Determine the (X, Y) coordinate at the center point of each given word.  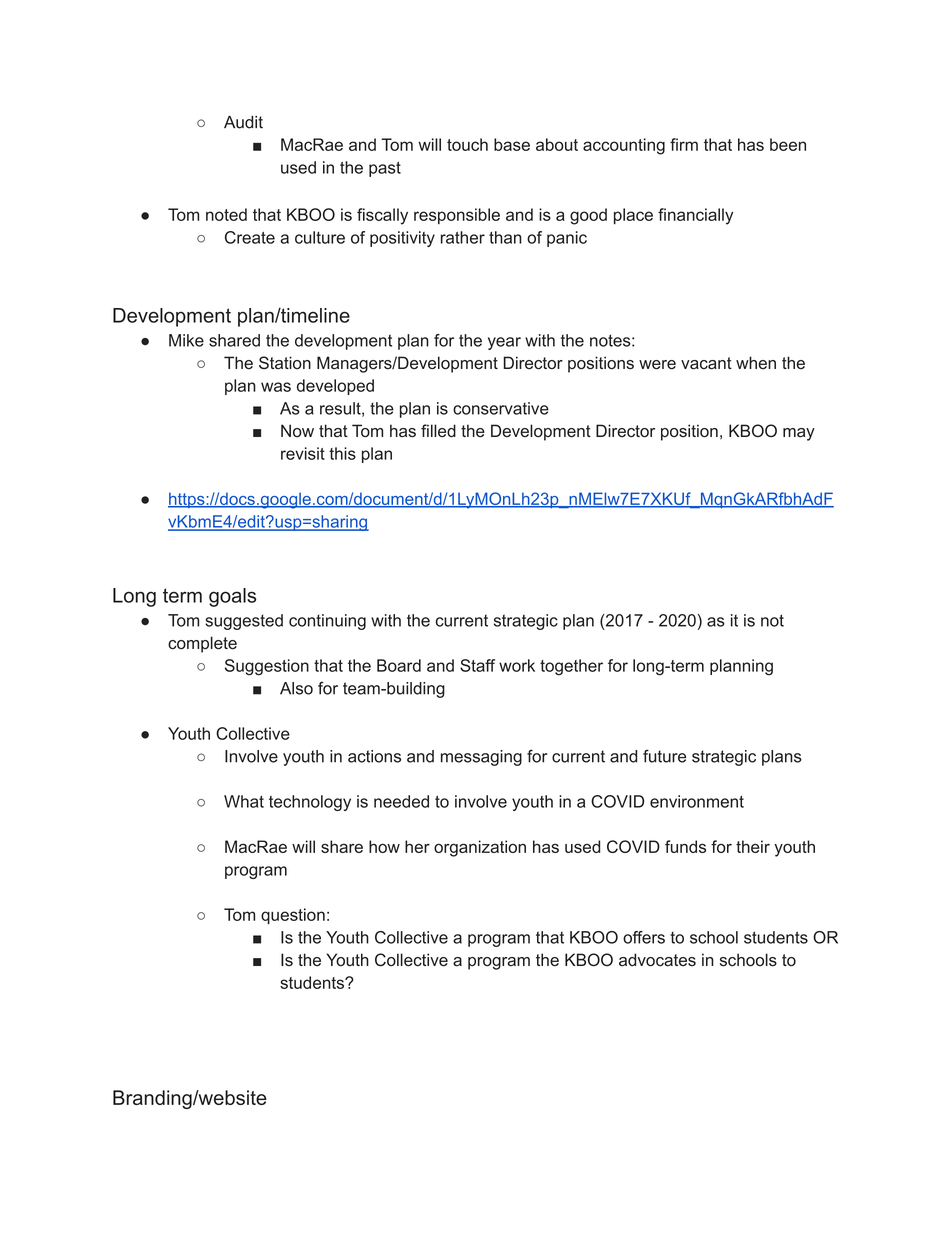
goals (232, 597)
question (293, 916)
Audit (243, 122)
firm (684, 144)
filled (438, 431)
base (512, 144)
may (799, 434)
